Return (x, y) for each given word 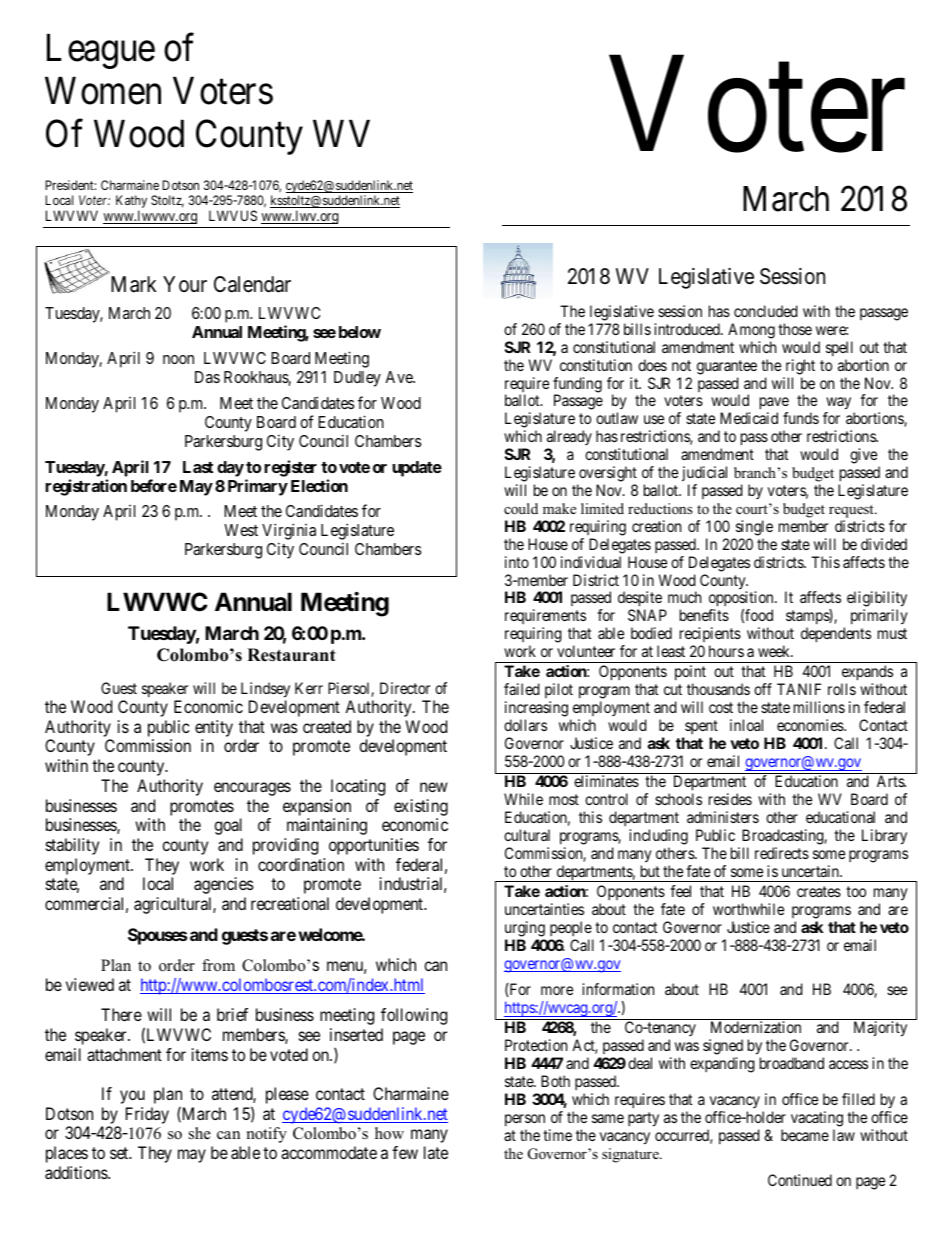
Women (103, 91)
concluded (766, 311)
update (417, 469)
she (200, 1133)
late (436, 1152)
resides (730, 799)
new (434, 787)
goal (228, 826)
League (101, 51)
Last (198, 467)
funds (801, 418)
